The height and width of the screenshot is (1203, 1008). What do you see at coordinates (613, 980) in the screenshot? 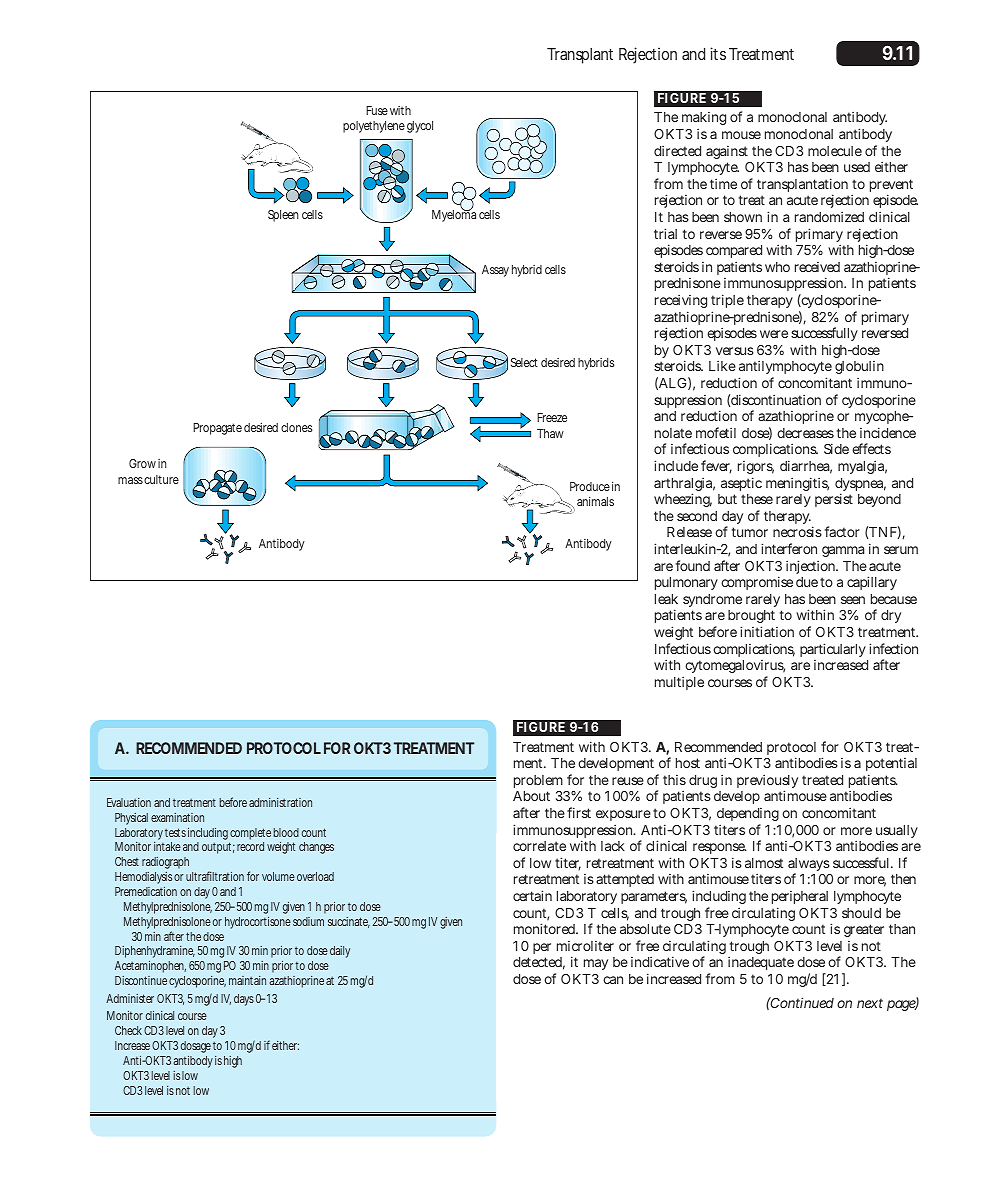
I see `can` at bounding box center [613, 980].
